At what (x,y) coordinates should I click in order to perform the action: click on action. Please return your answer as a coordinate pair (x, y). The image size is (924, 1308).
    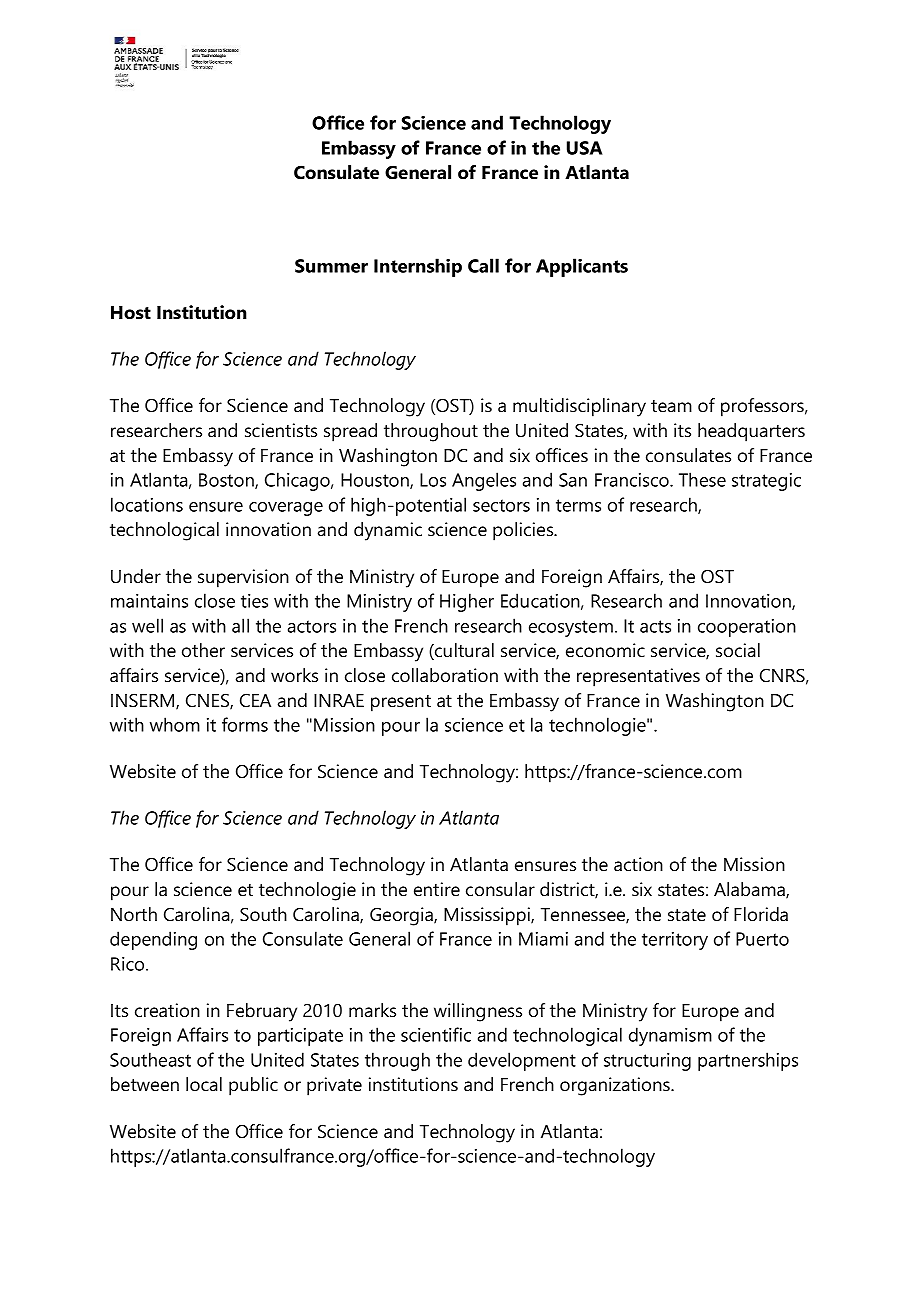
    Looking at the image, I should click on (638, 864).
